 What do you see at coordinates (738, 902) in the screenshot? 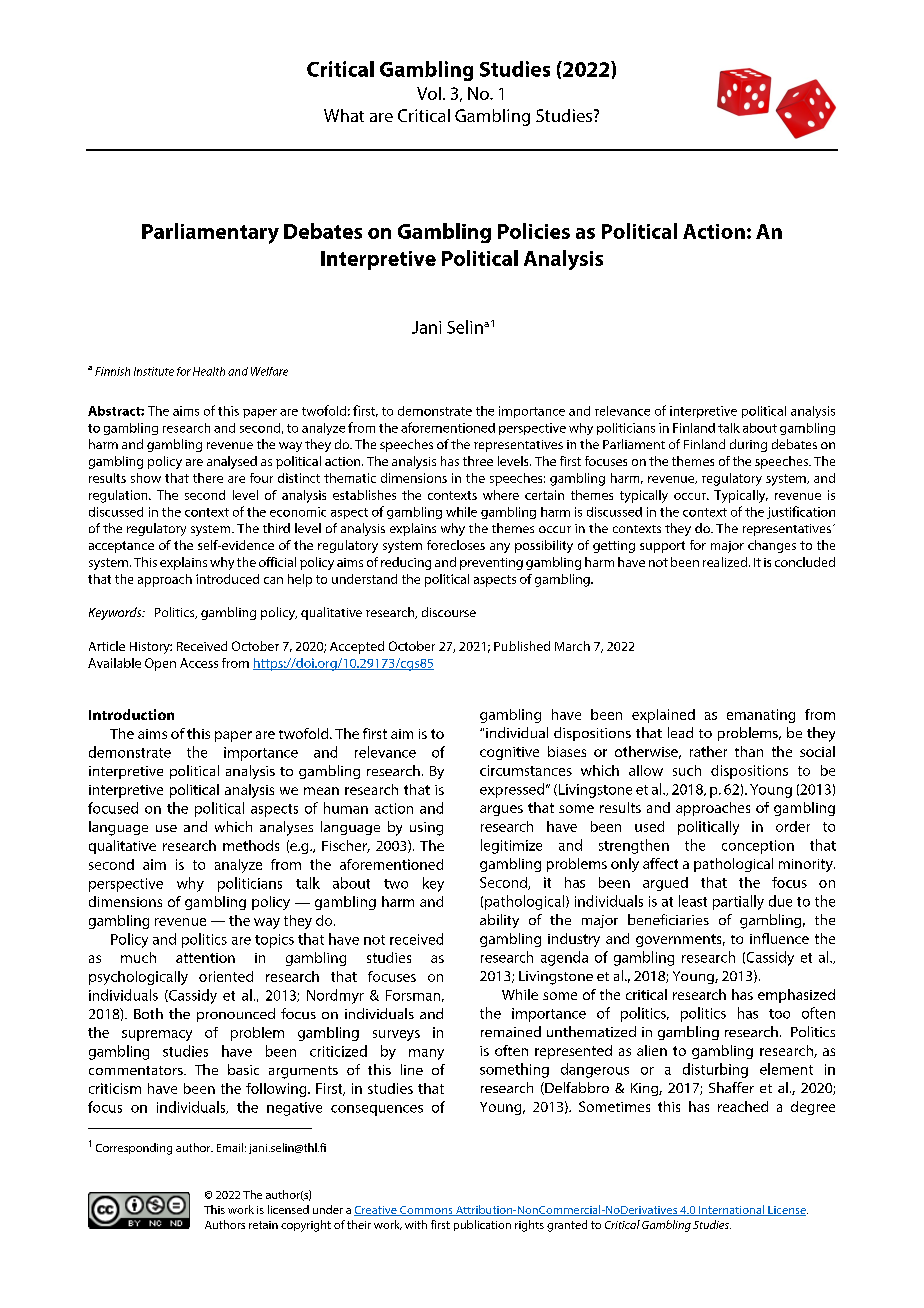
I see `partially` at bounding box center [738, 902].
